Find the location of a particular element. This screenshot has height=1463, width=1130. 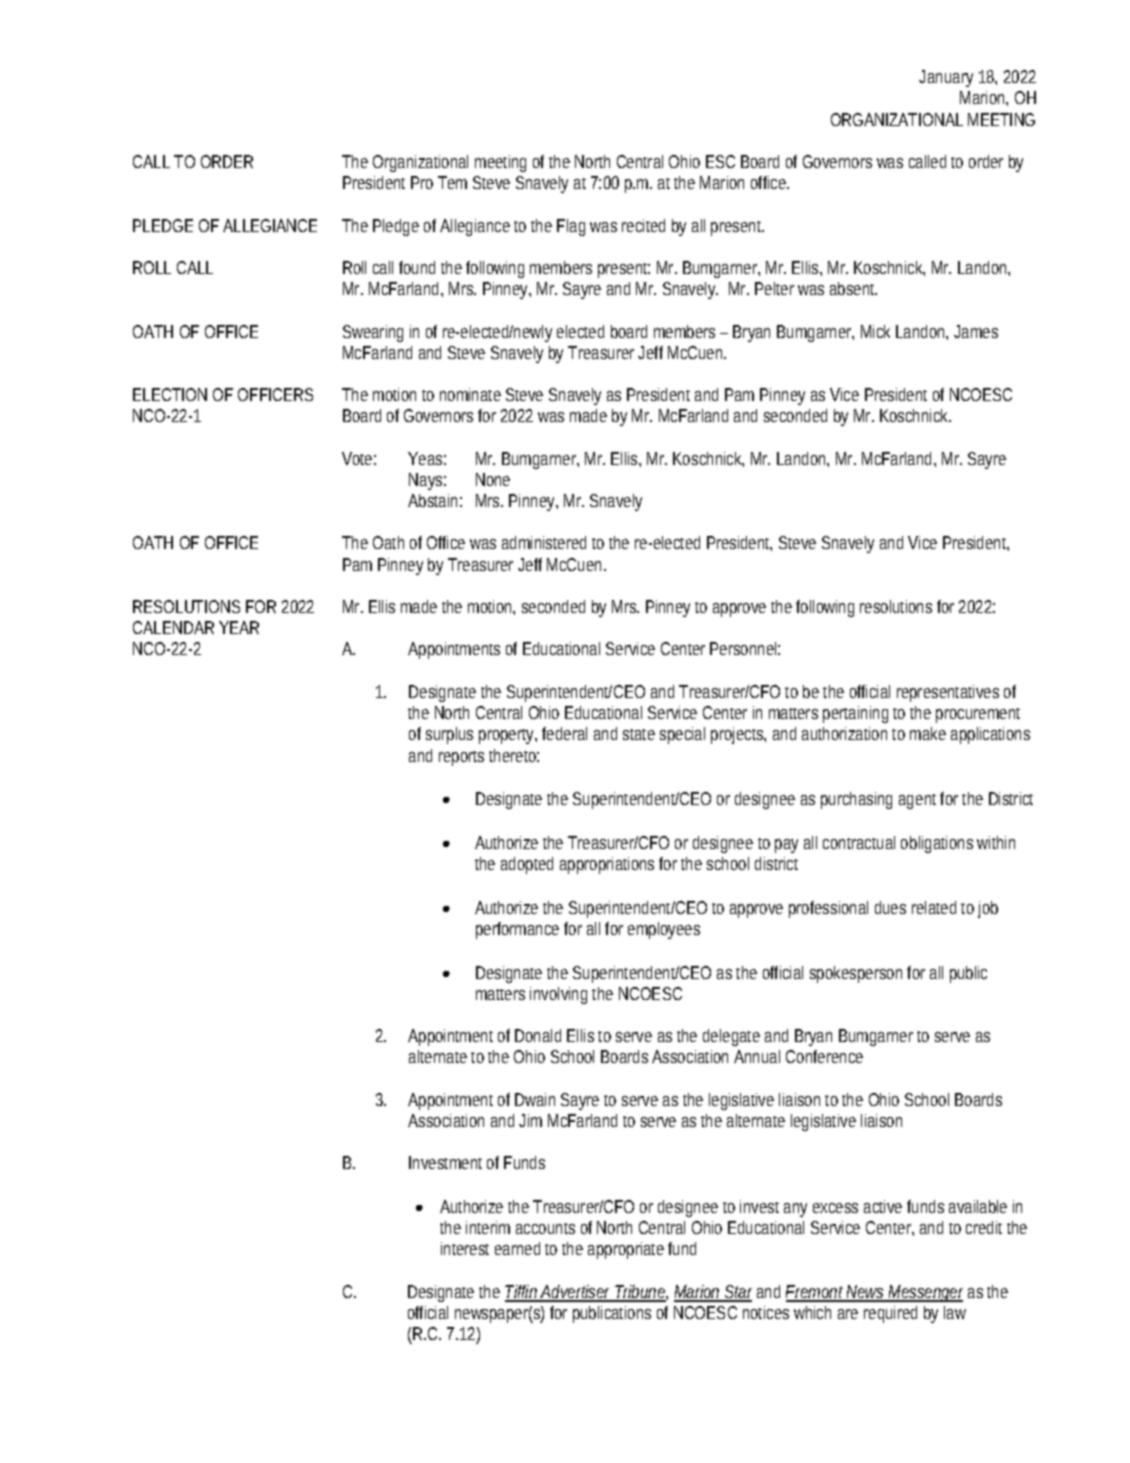

appropriations is located at coordinates (607, 865).
